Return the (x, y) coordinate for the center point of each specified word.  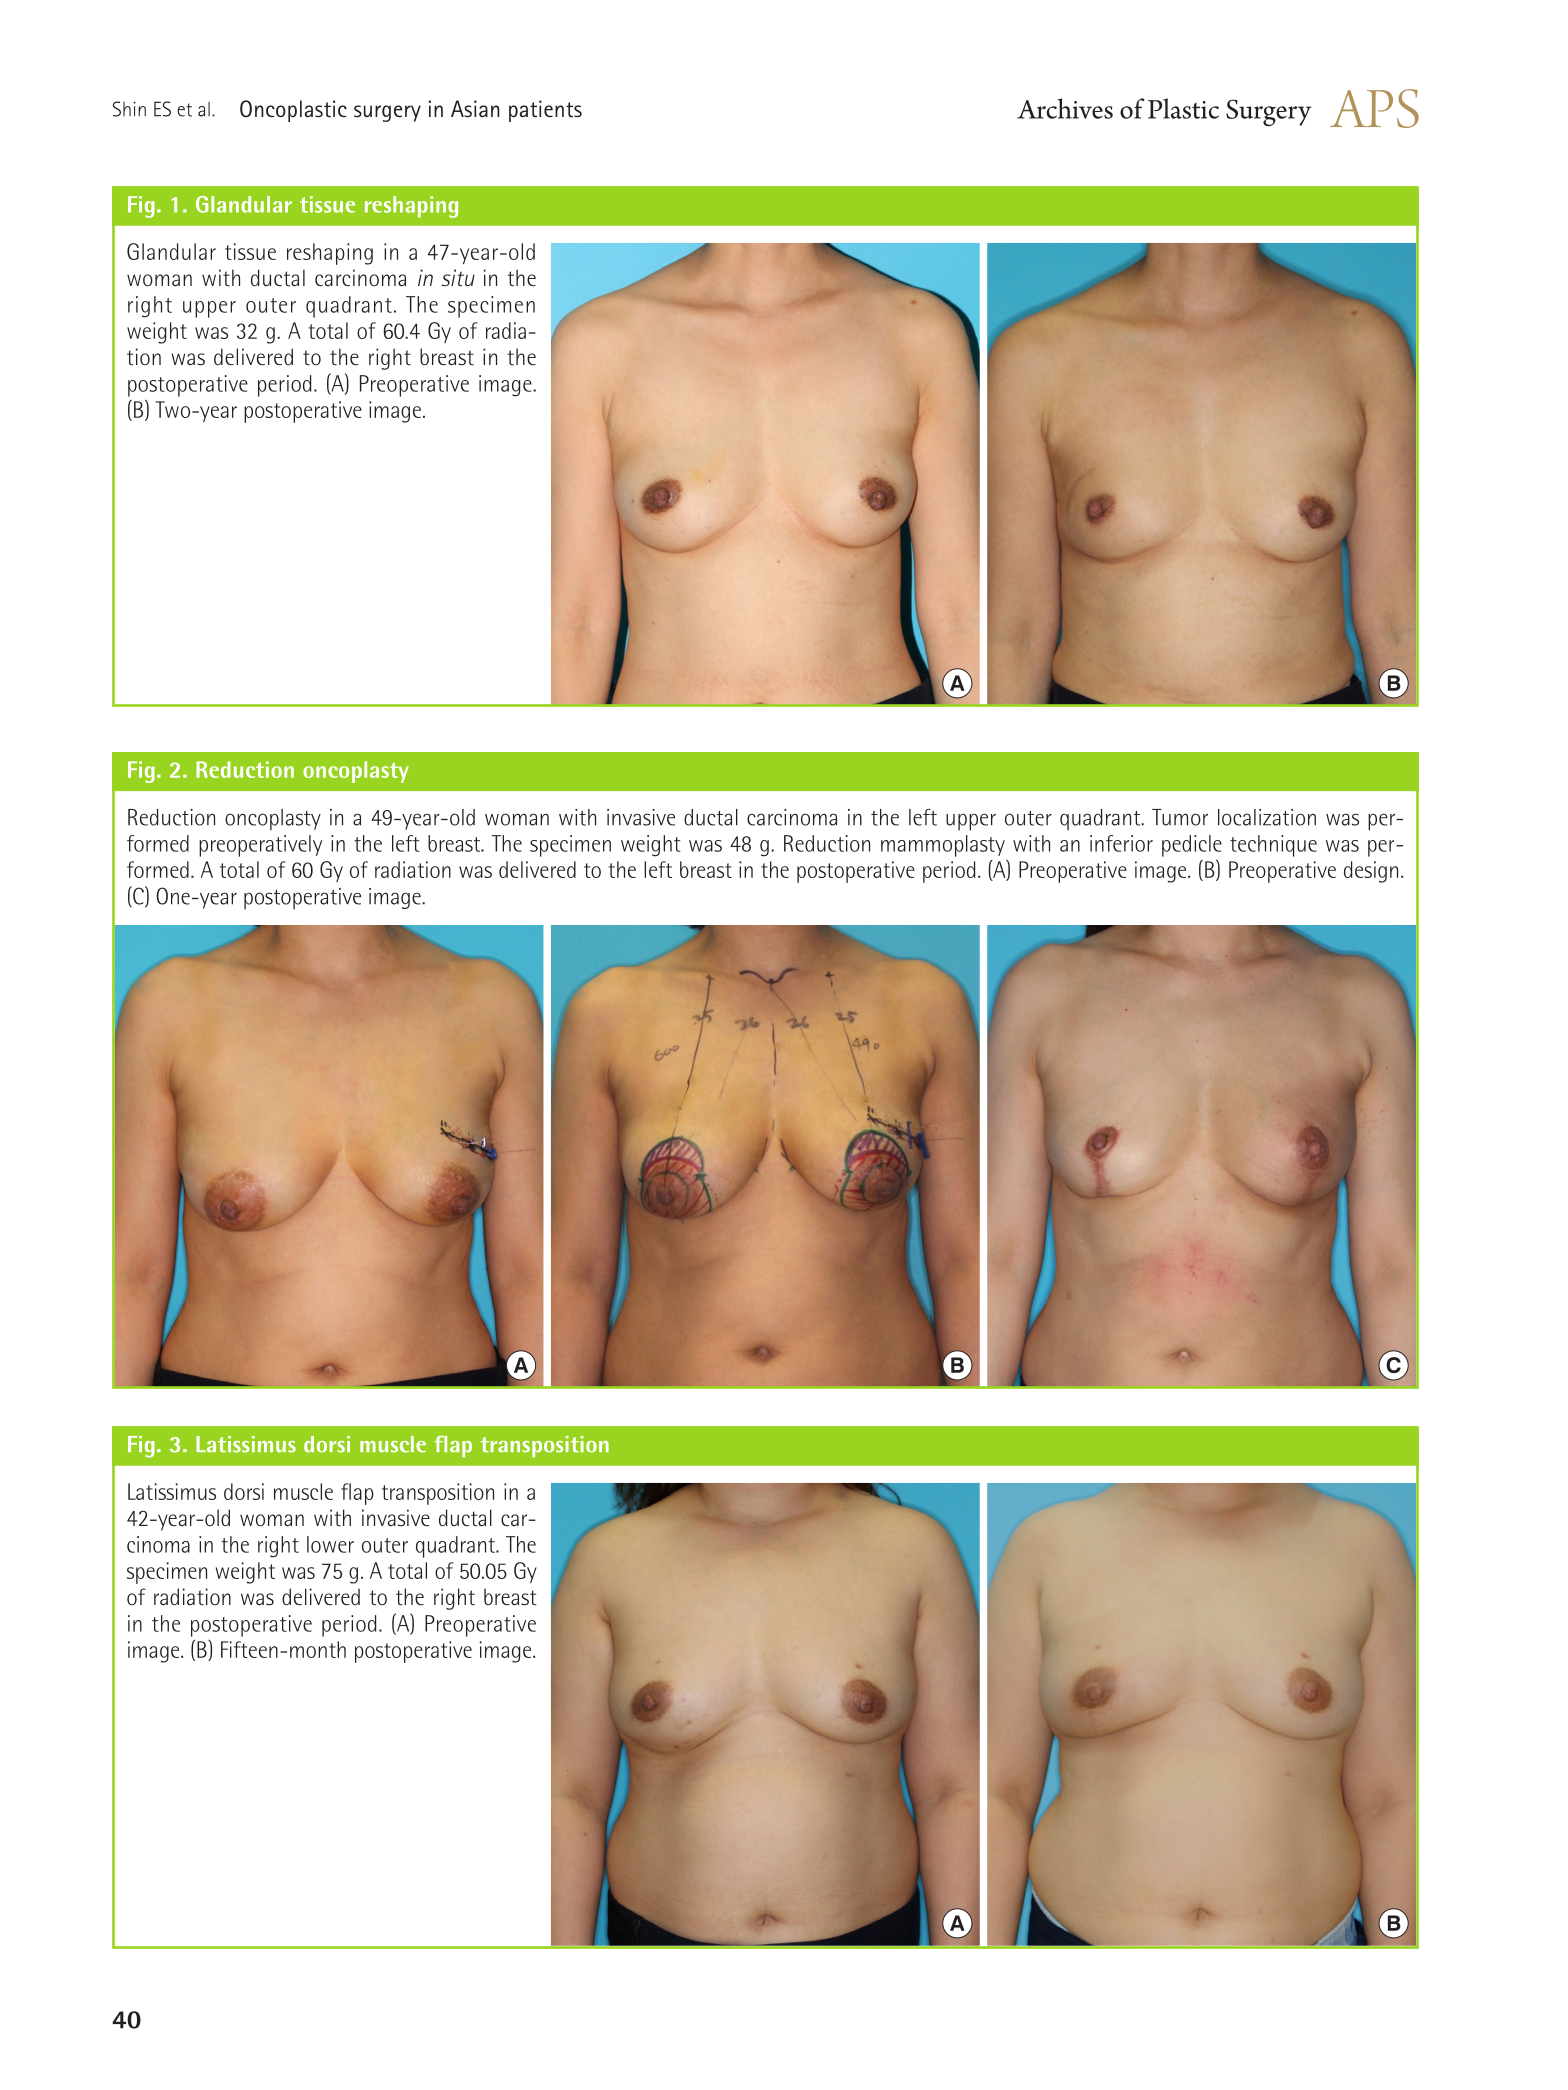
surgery (387, 113)
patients (545, 111)
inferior (1121, 843)
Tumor (1180, 817)
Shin (129, 109)
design (1371, 872)
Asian (475, 109)
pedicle (1192, 846)
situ (458, 278)
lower (330, 1544)
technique (1273, 846)
